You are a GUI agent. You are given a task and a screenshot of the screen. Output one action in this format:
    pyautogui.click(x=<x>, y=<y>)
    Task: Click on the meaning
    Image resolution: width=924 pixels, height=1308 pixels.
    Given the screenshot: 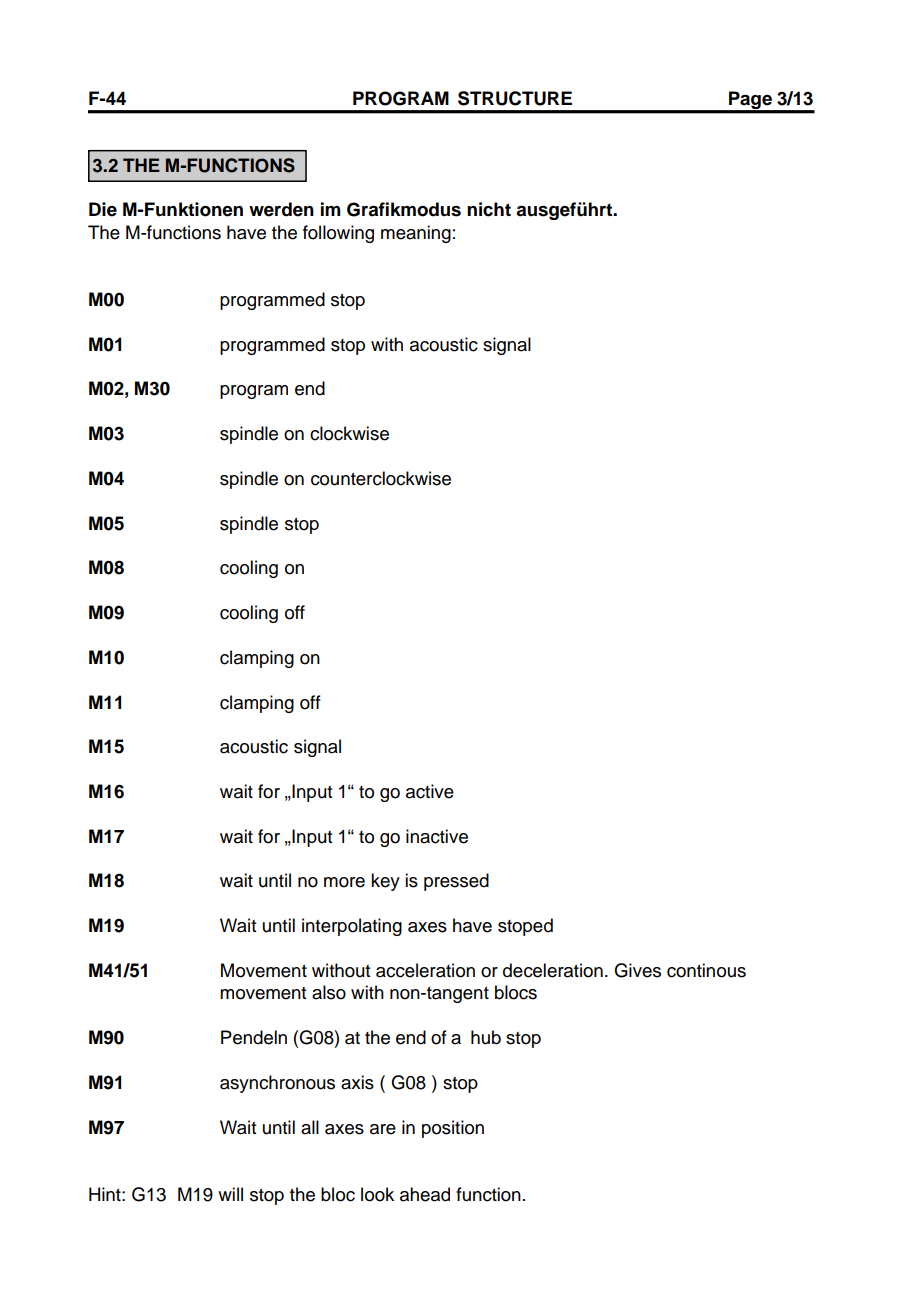 What is the action you would take?
    pyautogui.click(x=416, y=234)
